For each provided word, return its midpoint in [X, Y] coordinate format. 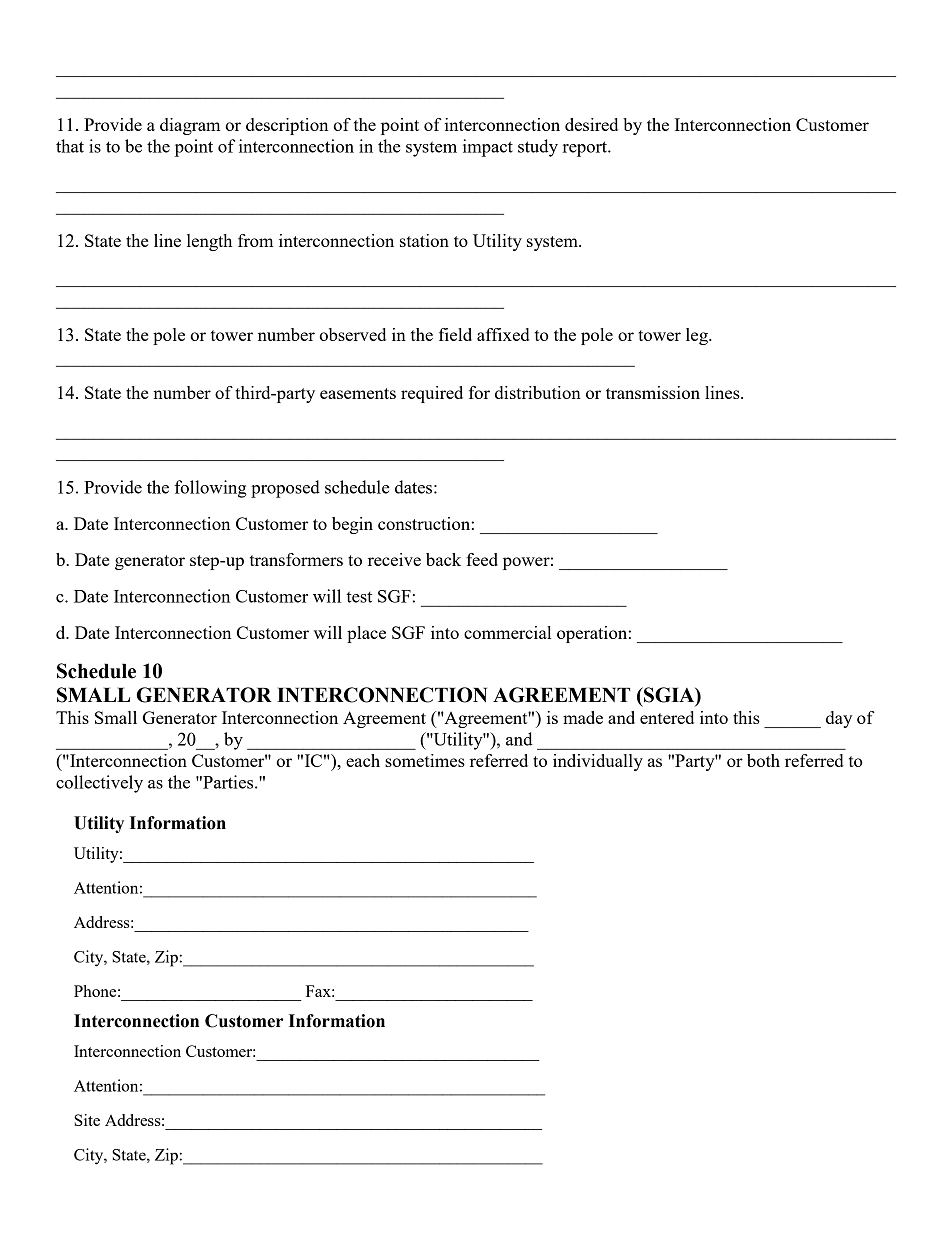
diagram [190, 126]
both [763, 760]
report [586, 149]
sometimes [425, 760]
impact [488, 148]
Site [87, 1120]
